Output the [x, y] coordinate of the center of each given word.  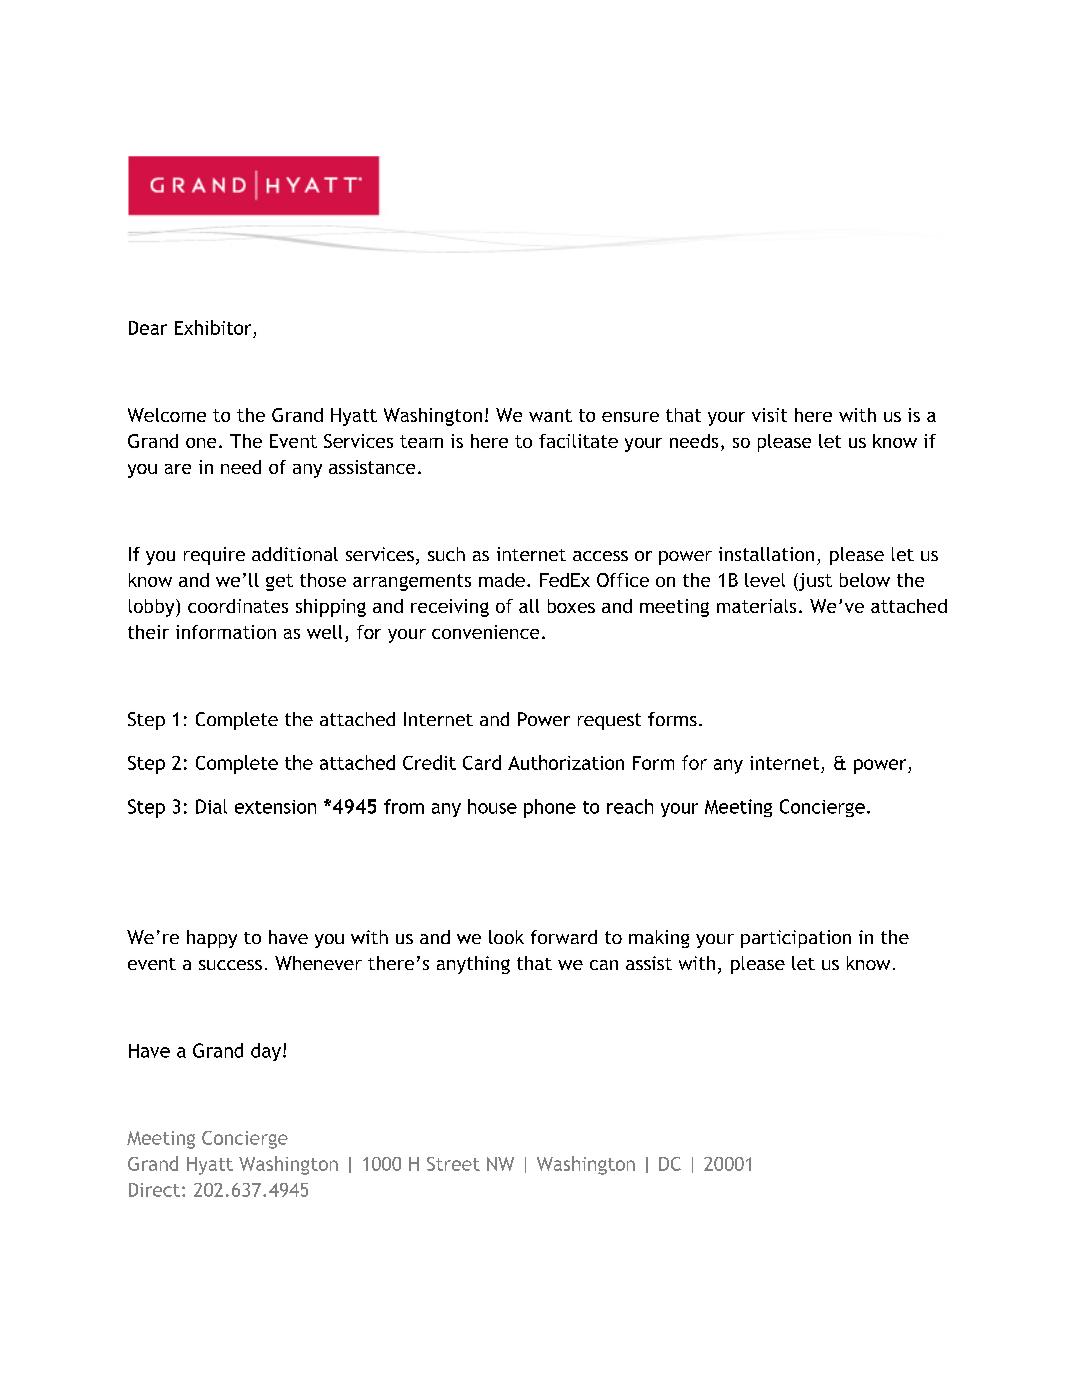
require [214, 556]
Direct [154, 1190]
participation [796, 939]
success [230, 965]
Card [482, 762]
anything [473, 965]
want [550, 415]
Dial [211, 806]
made [502, 580]
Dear [148, 328]
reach [630, 806]
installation [766, 554]
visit [769, 415]
